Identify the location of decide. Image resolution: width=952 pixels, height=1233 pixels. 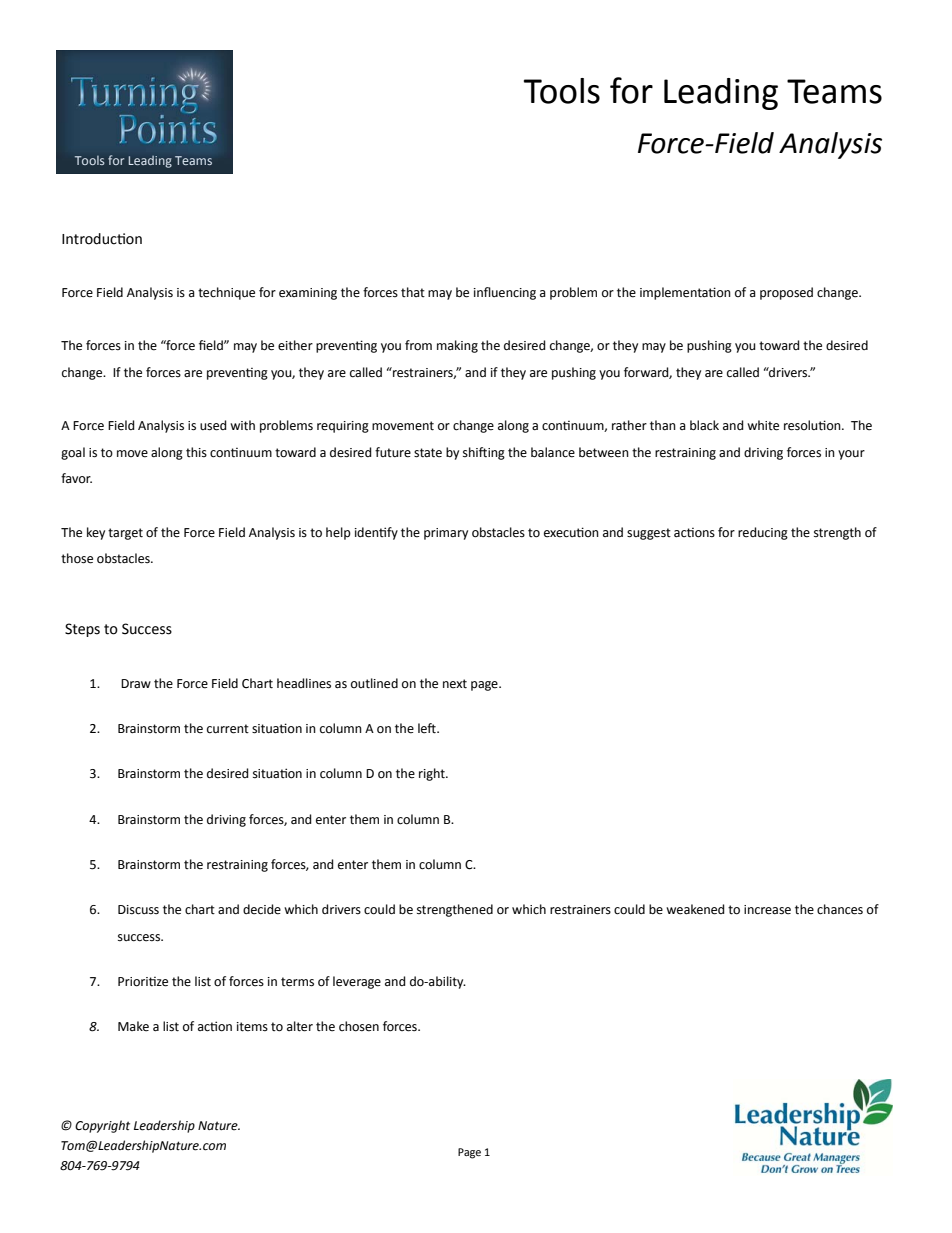
(262, 909).
